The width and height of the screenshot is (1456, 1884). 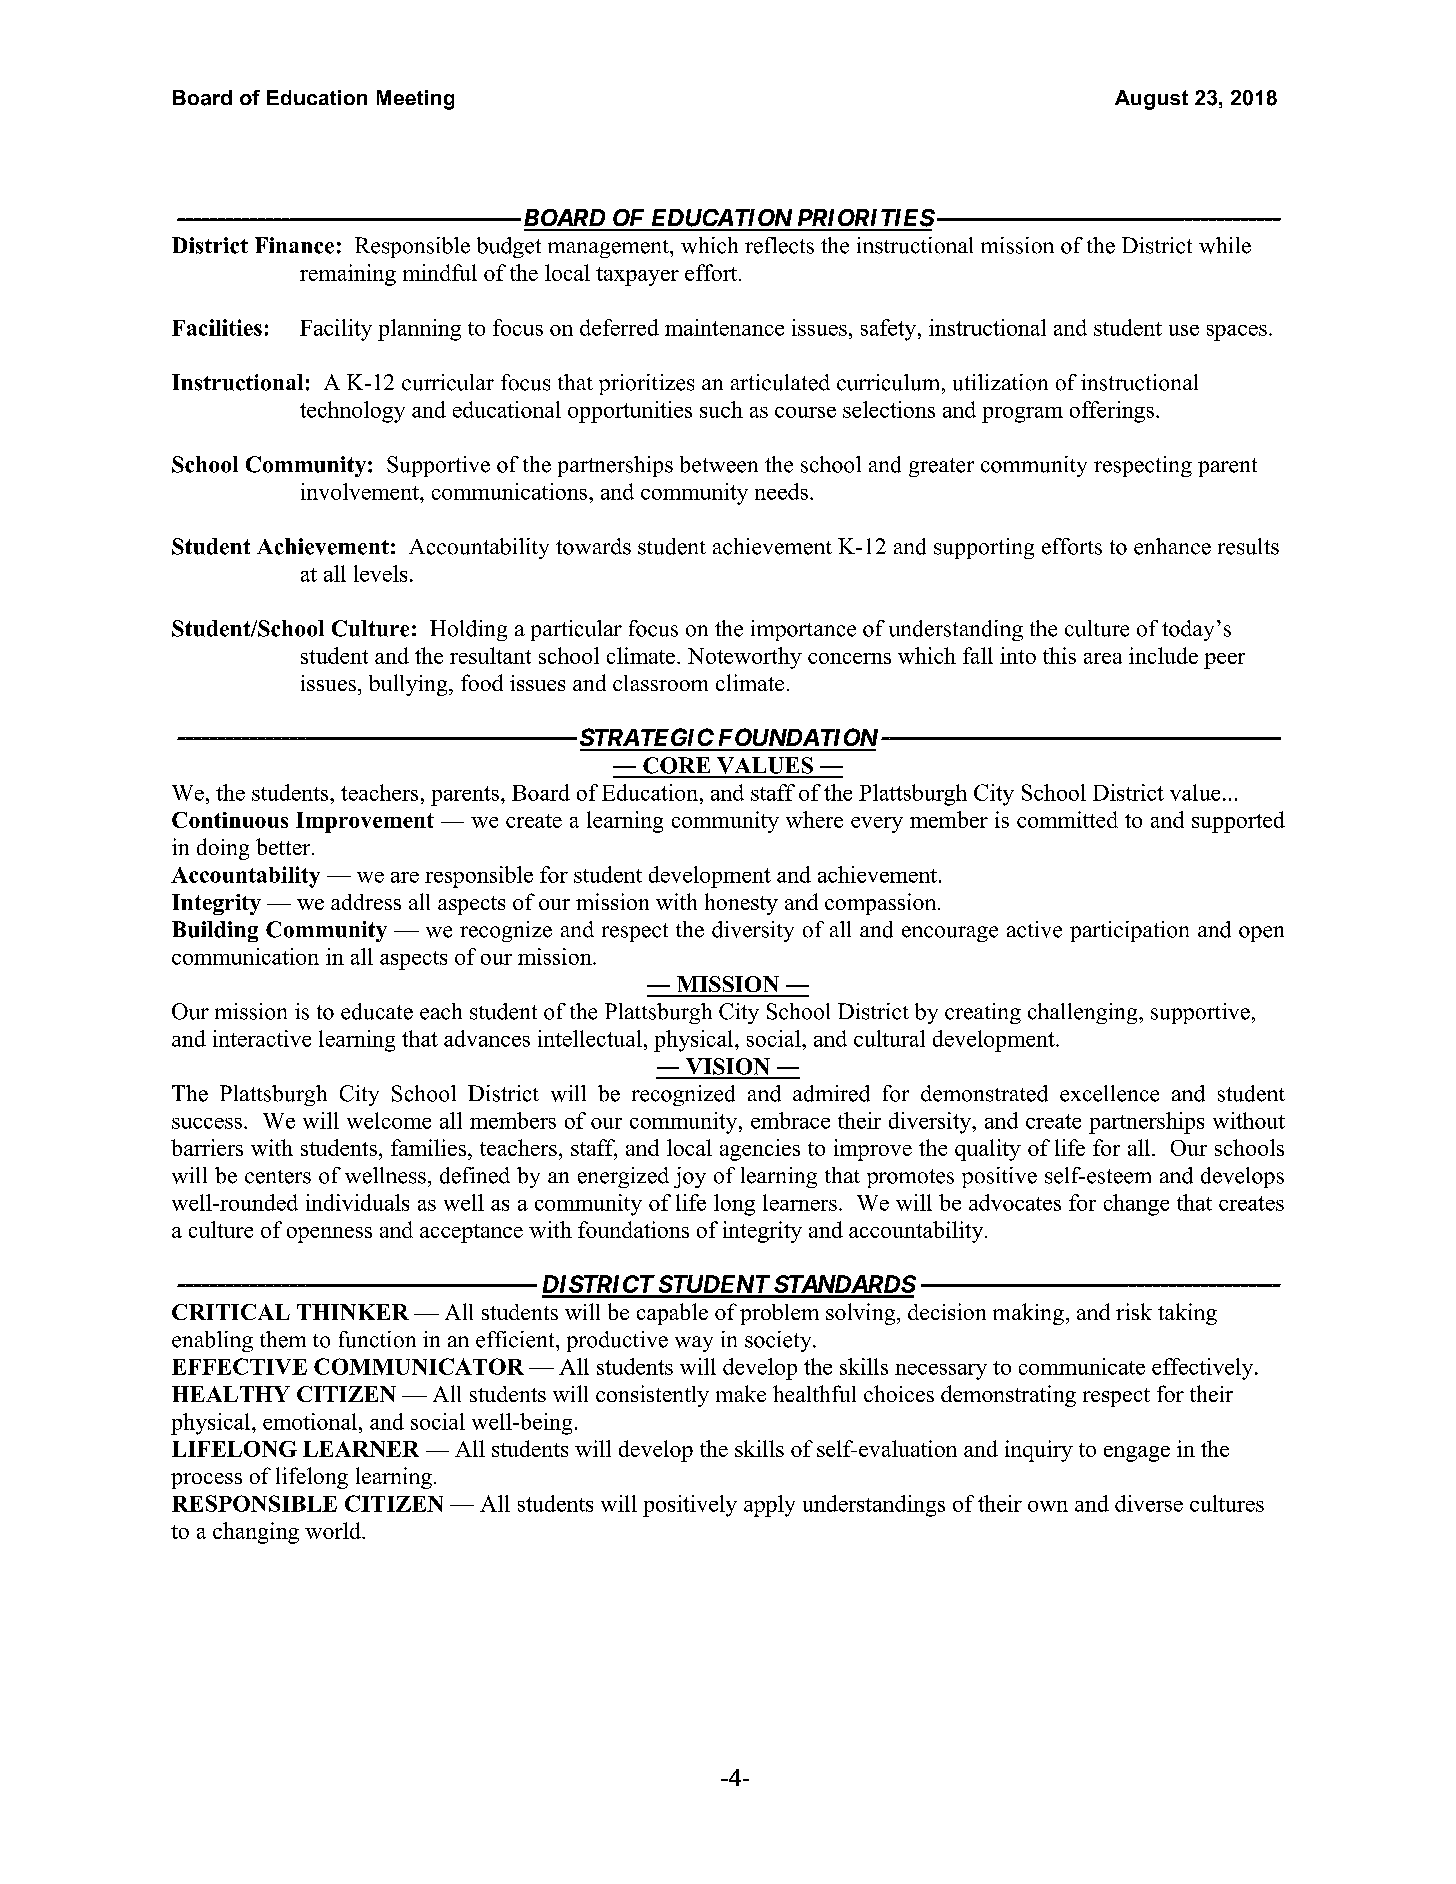 I want to click on Meeting, so click(x=415, y=100).
